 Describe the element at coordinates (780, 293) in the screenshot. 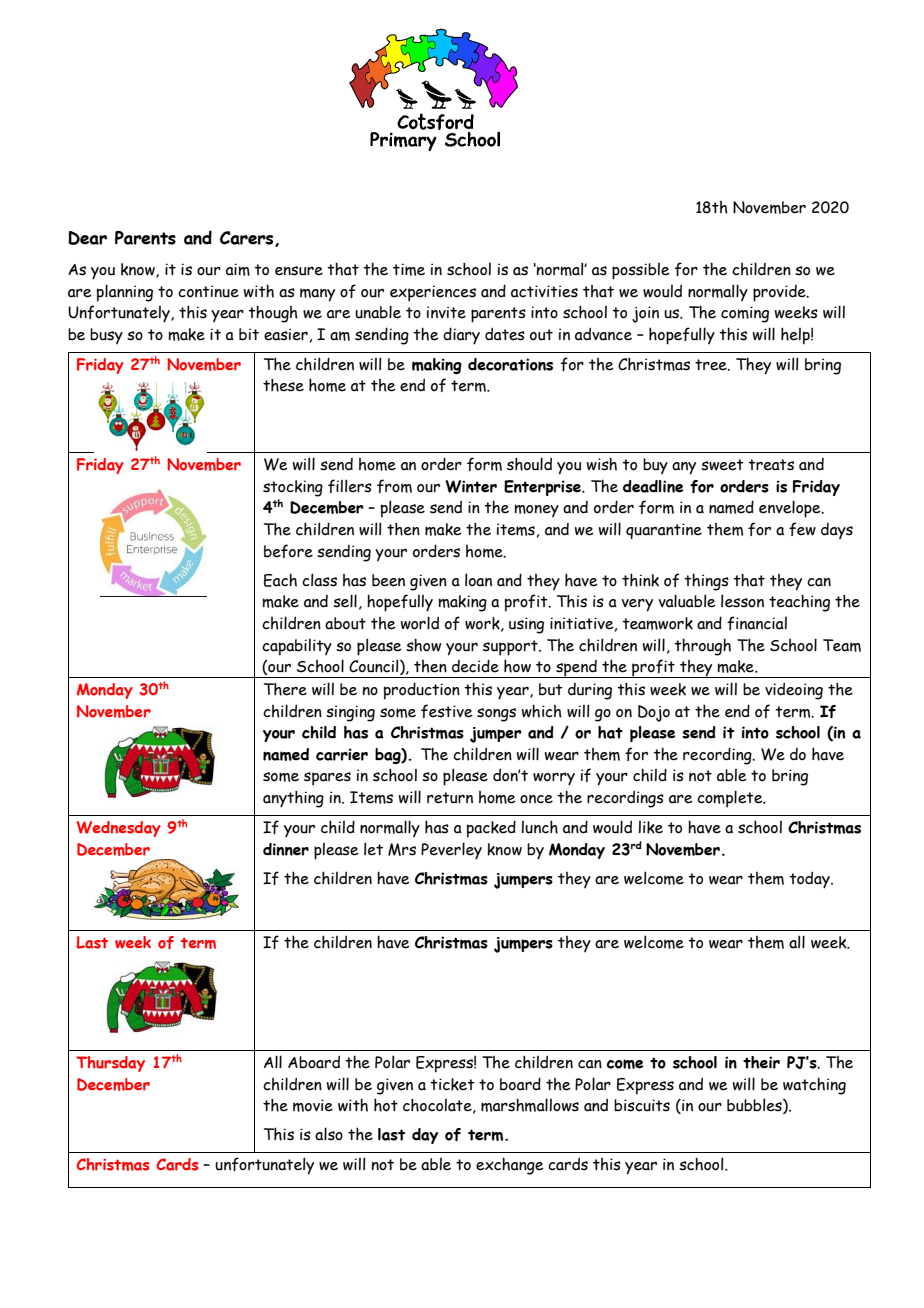

I see `provide` at that location.
